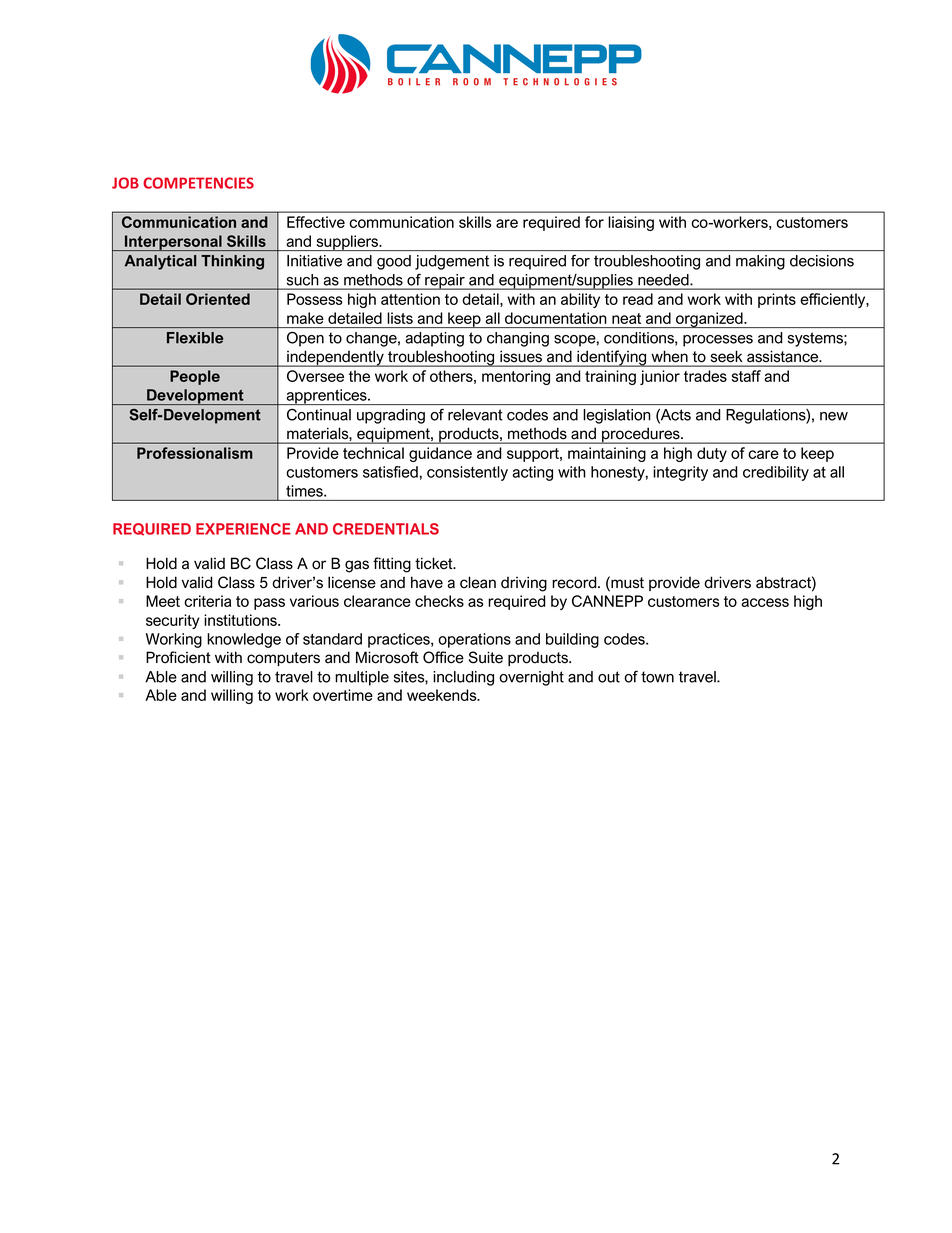 The height and width of the screenshot is (1233, 952). What do you see at coordinates (760, 262) in the screenshot?
I see `making` at bounding box center [760, 262].
